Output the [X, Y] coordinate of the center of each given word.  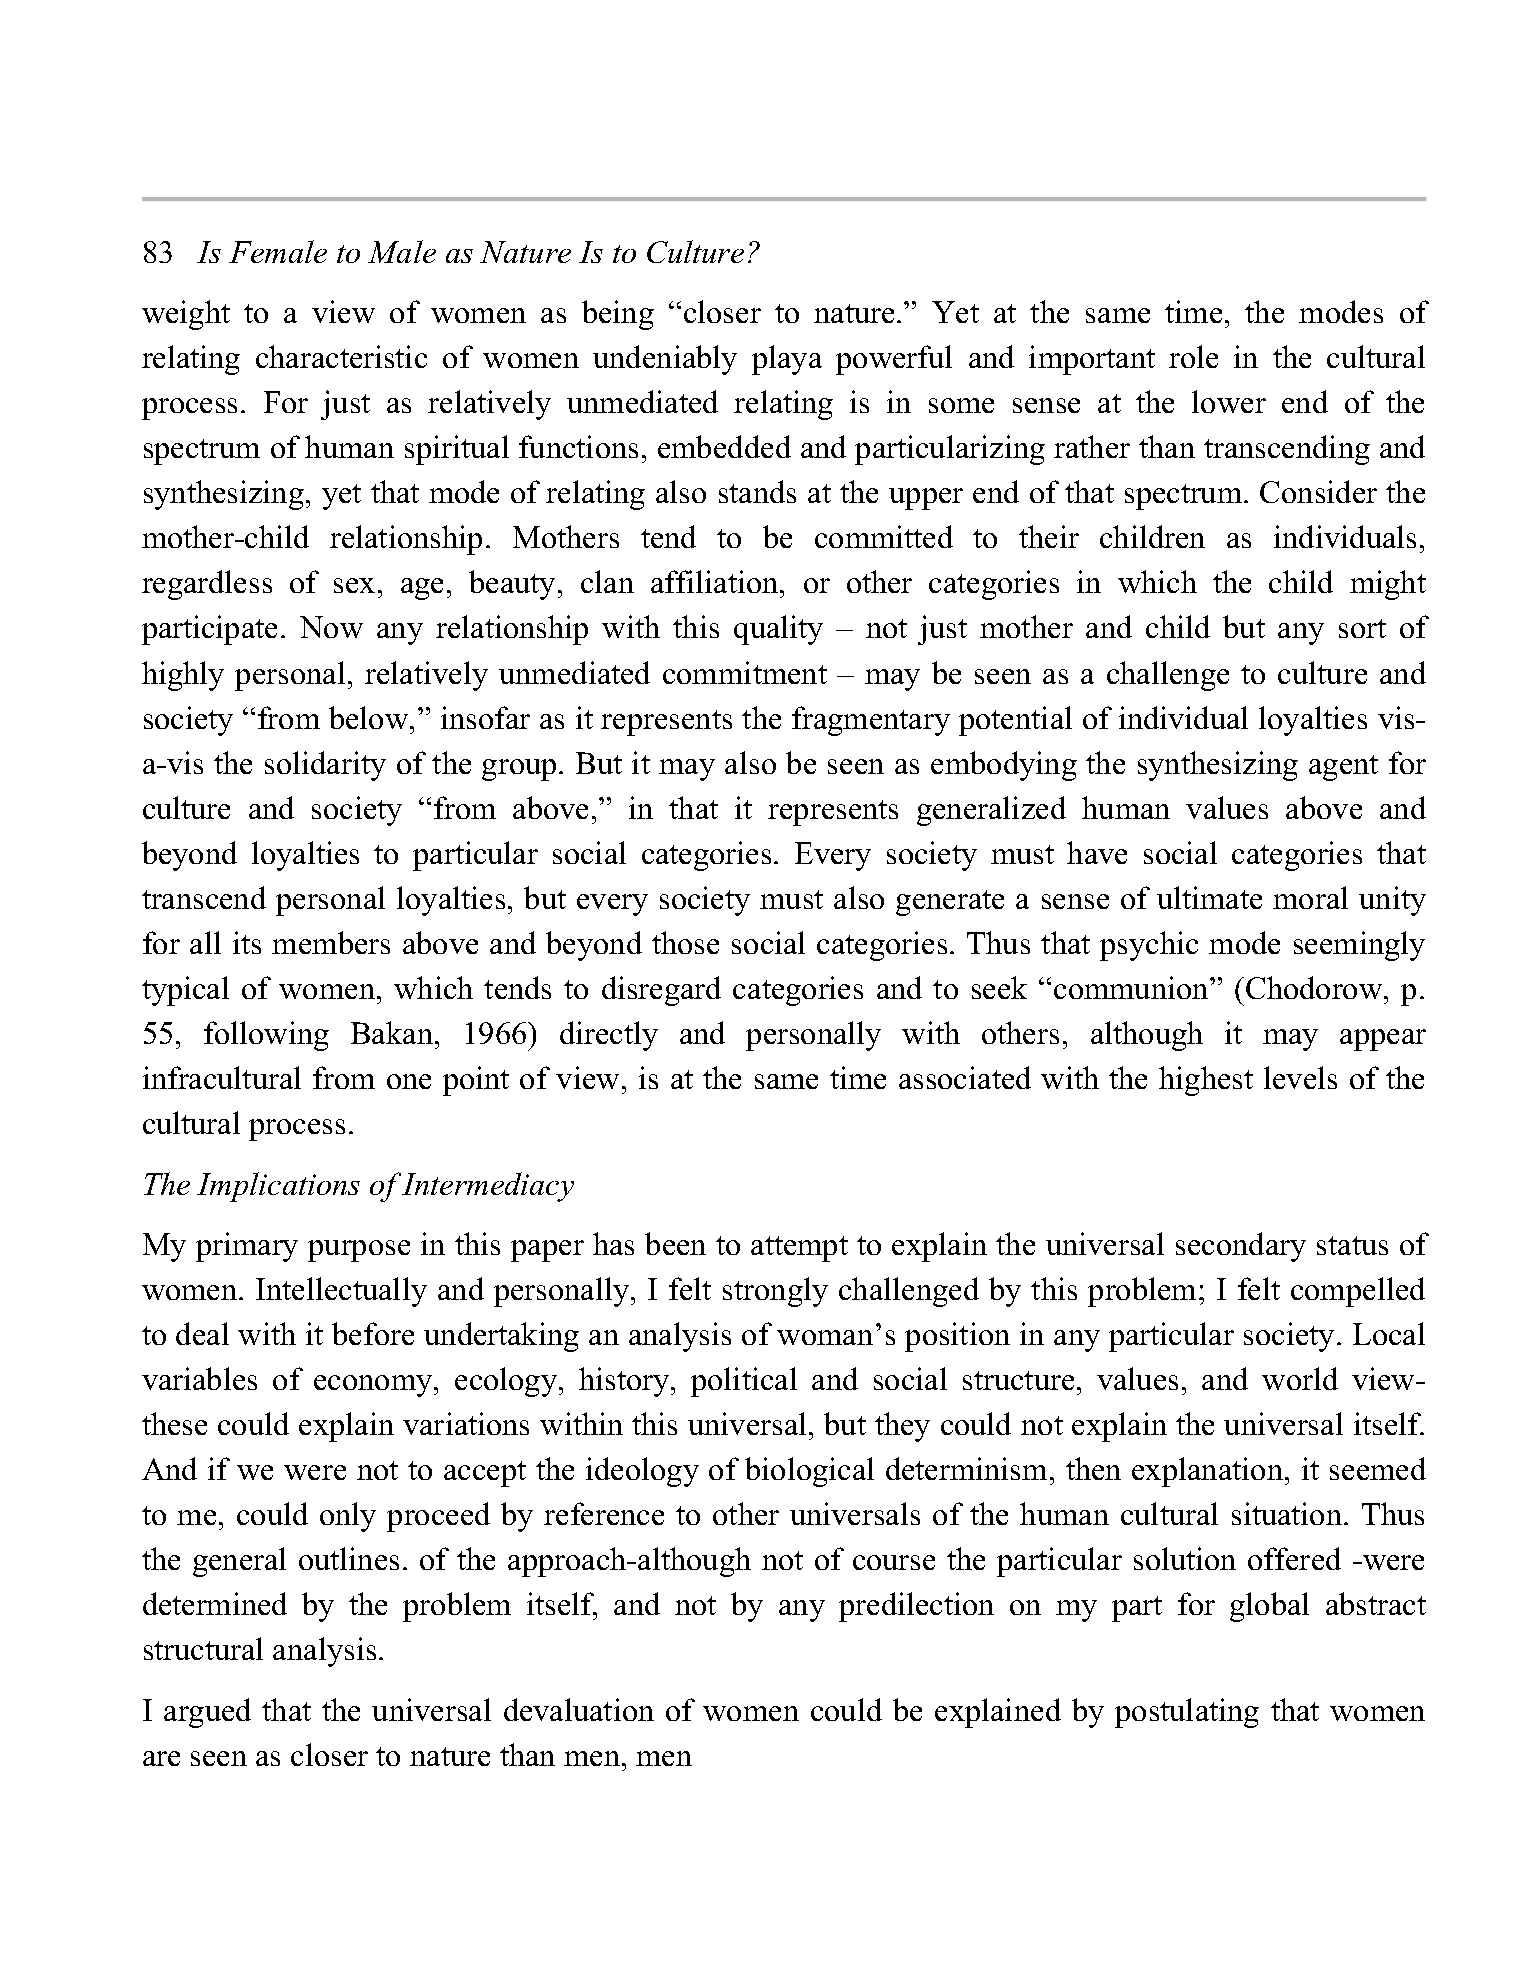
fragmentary [871, 721]
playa [787, 360]
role [1193, 356]
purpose [359, 1251]
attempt [799, 1249]
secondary [1241, 1247]
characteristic [341, 356]
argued [207, 1713]
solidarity [325, 766]
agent [1343, 768]
